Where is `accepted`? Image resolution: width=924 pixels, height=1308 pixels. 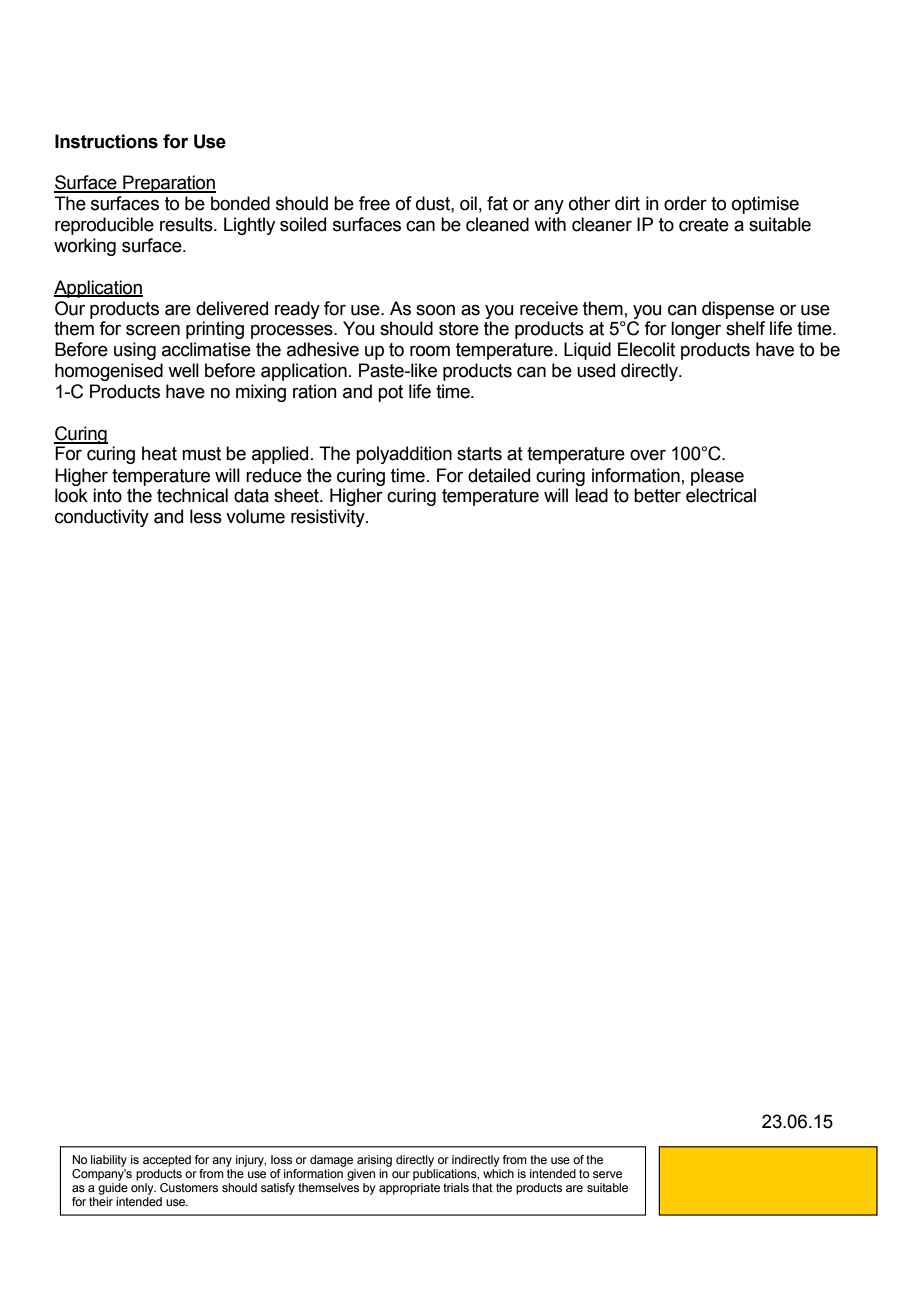
accepted is located at coordinates (167, 1161).
